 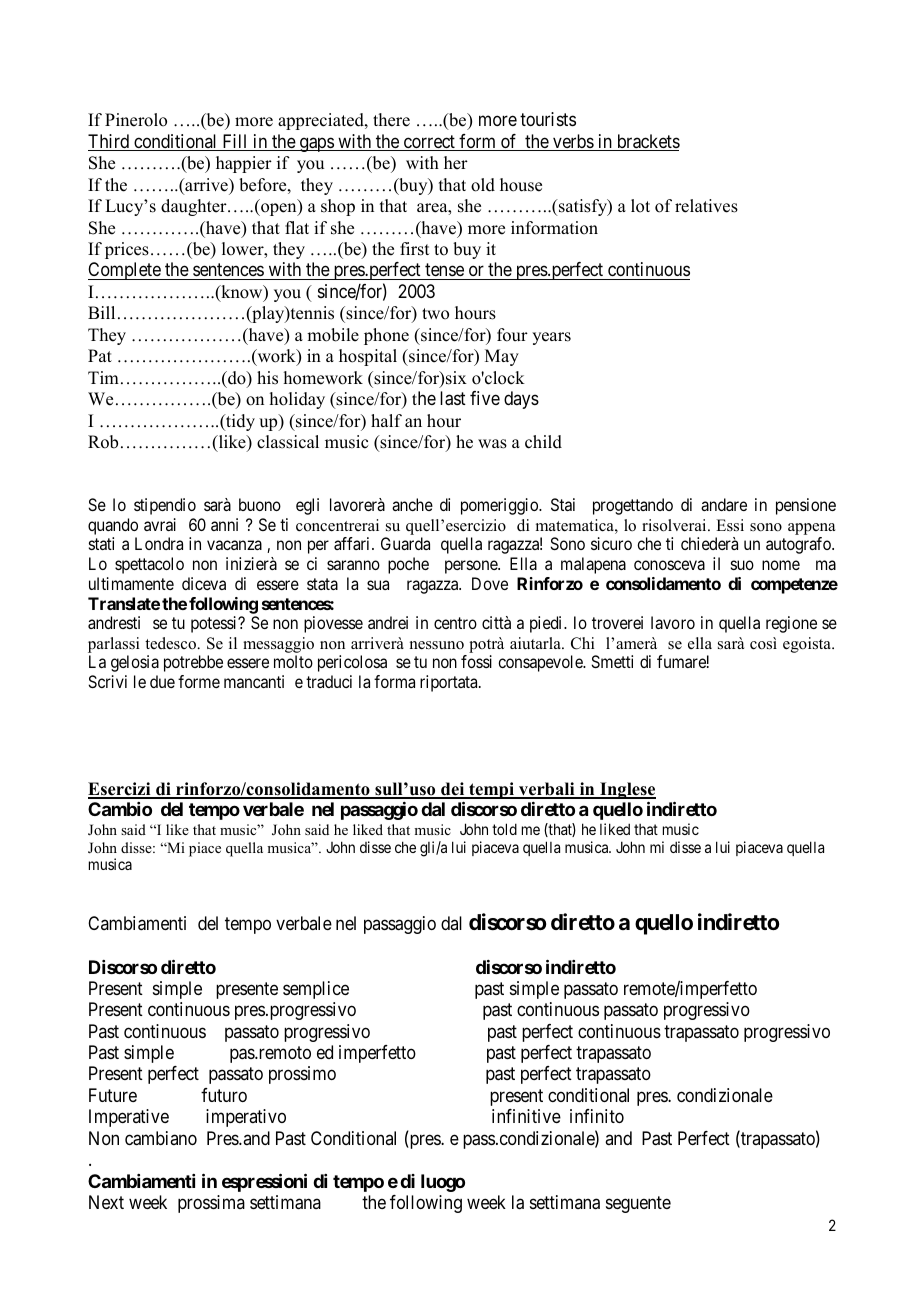 What do you see at coordinates (455, 623) in the document?
I see `centro` at bounding box center [455, 623].
